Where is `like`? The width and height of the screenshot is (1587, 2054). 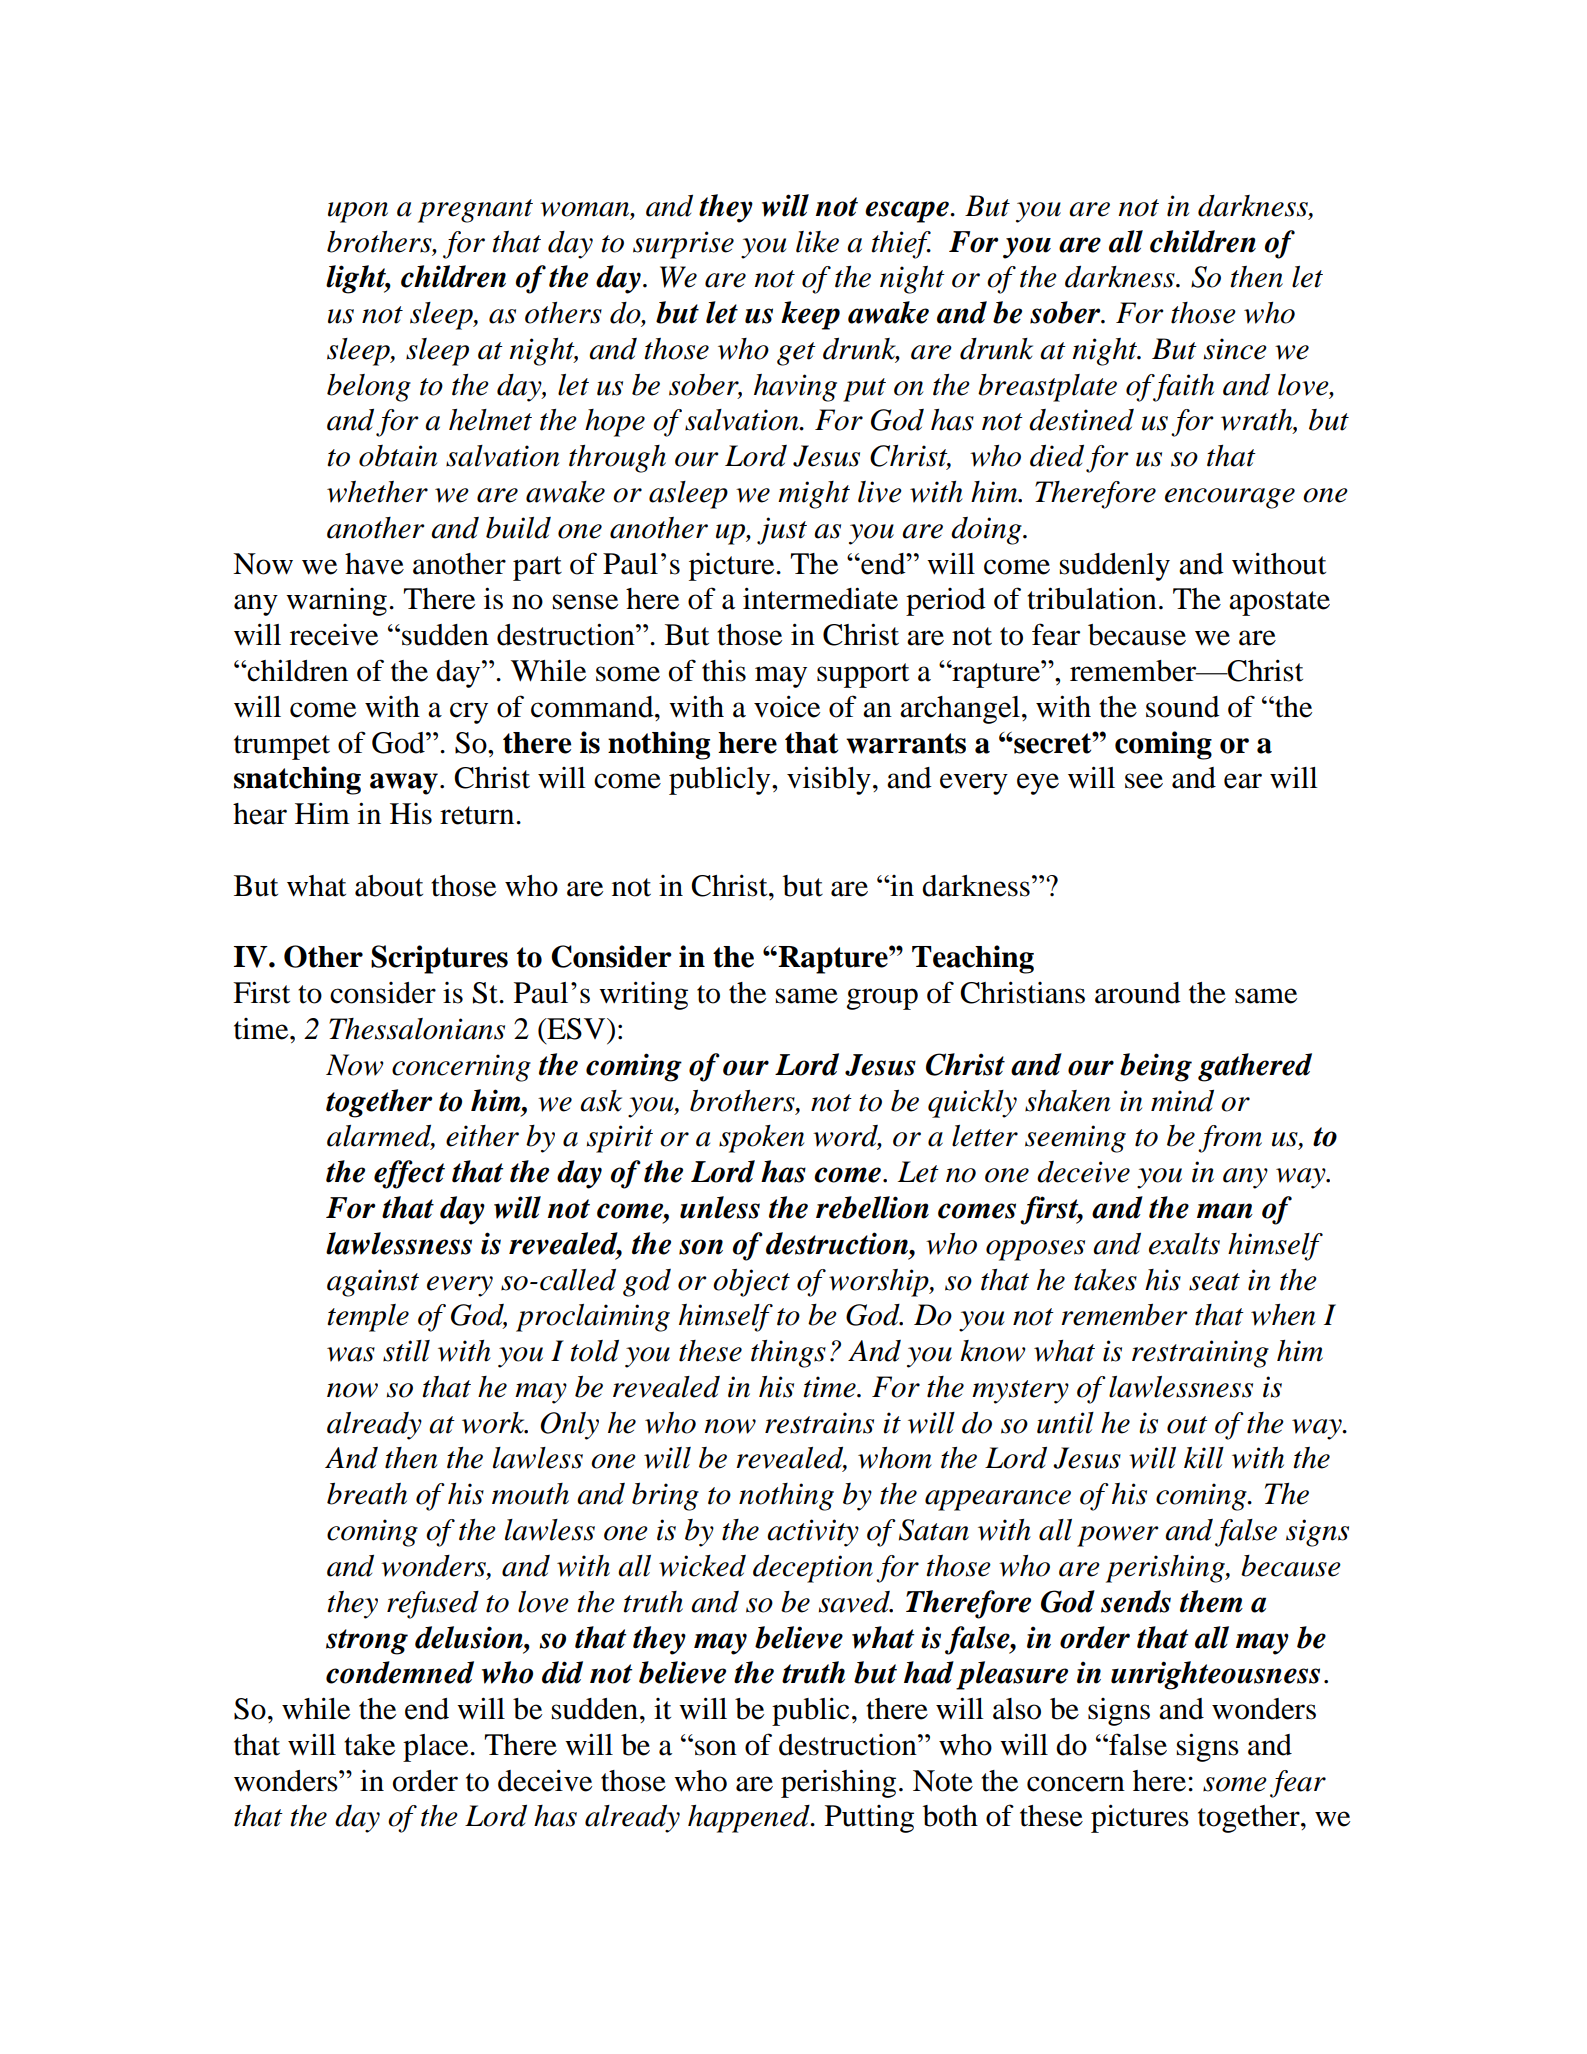 like is located at coordinates (817, 242).
